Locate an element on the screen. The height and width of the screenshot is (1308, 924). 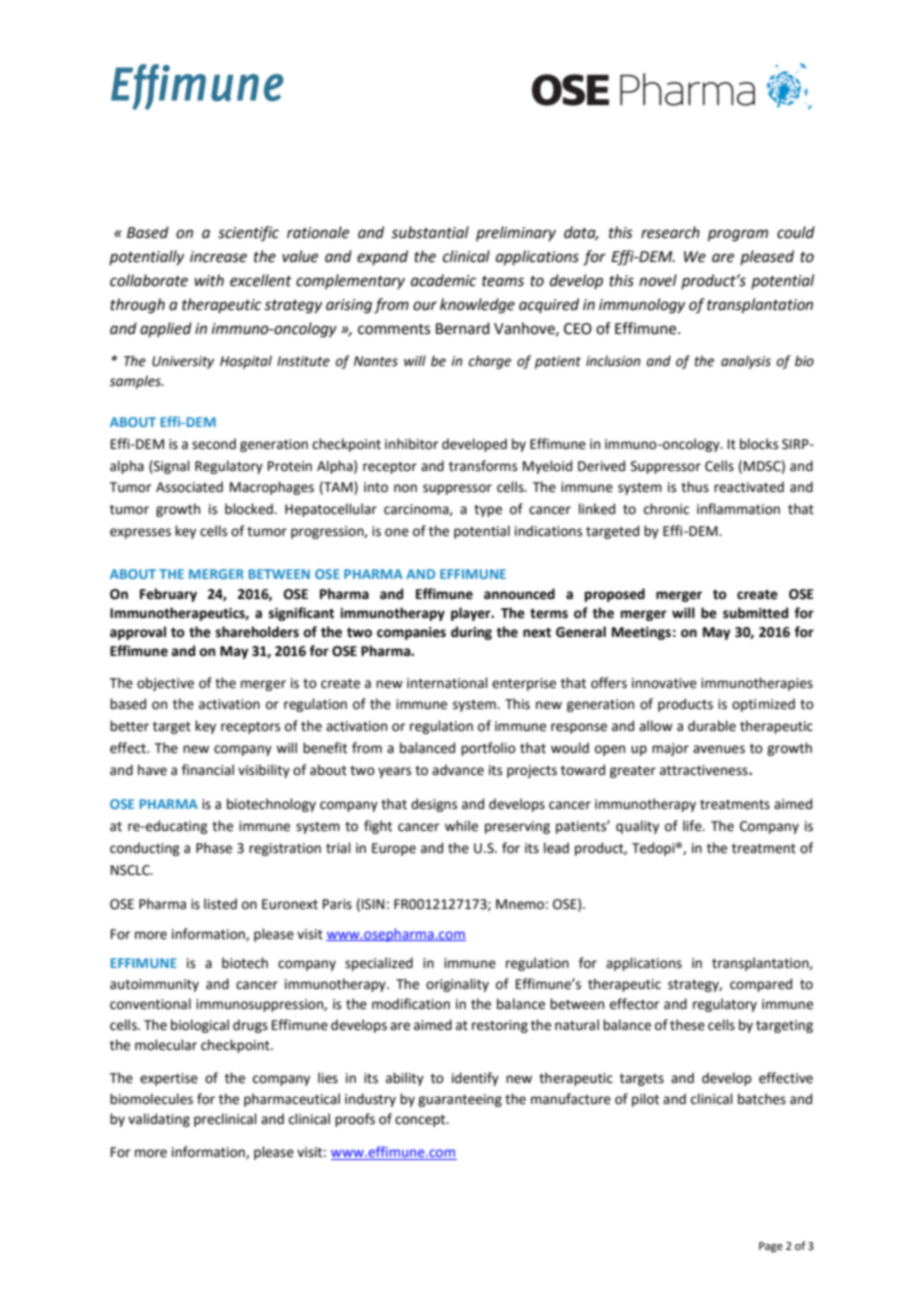
portfolio is located at coordinates (488, 749).
